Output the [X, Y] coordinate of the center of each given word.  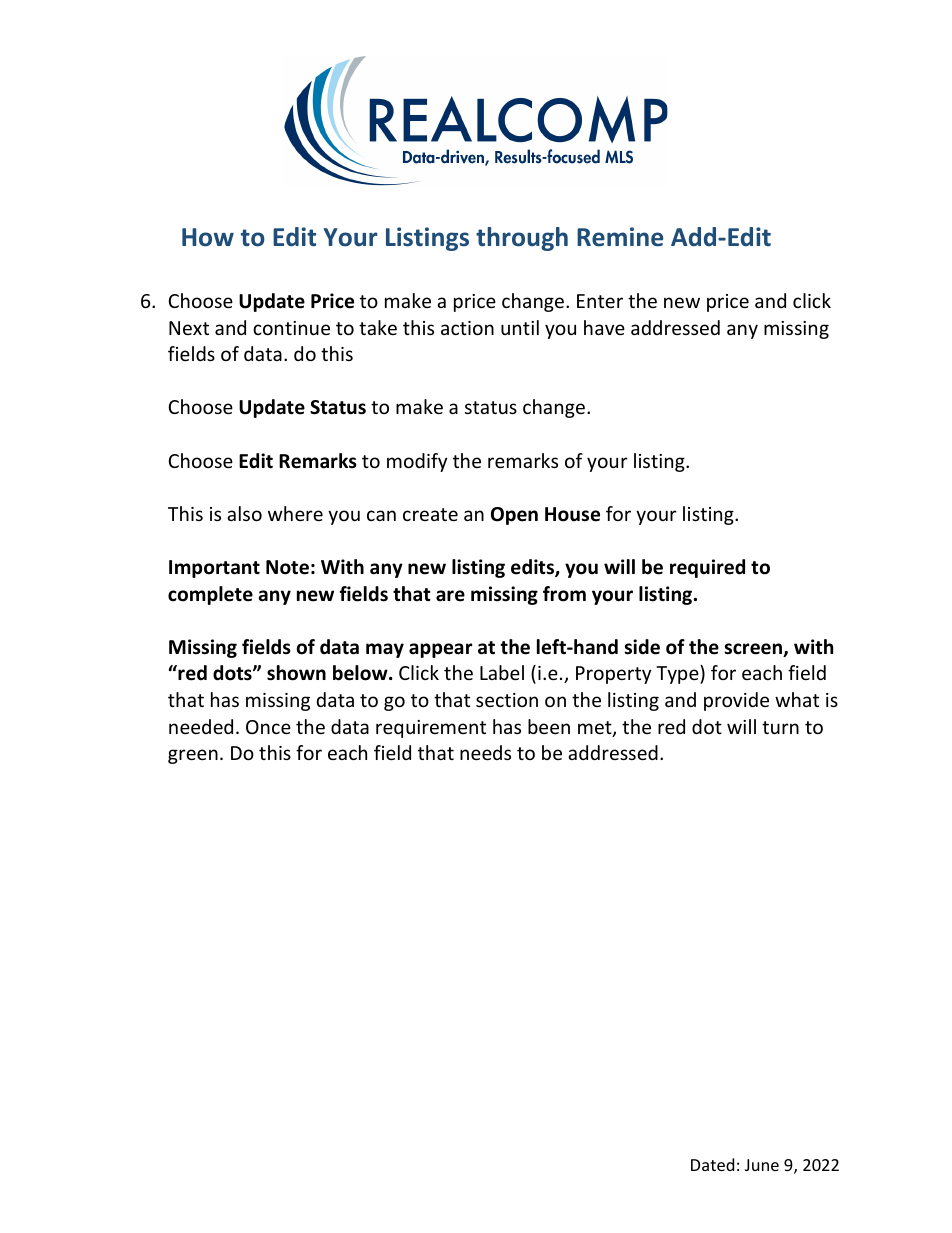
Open [514, 516]
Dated [712, 1164]
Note [287, 567]
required [707, 568]
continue [291, 328]
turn [780, 727]
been [549, 726]
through [522, 239]
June [762, 1165]
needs [485, 752]
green [193, 756]
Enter [600, 301]
